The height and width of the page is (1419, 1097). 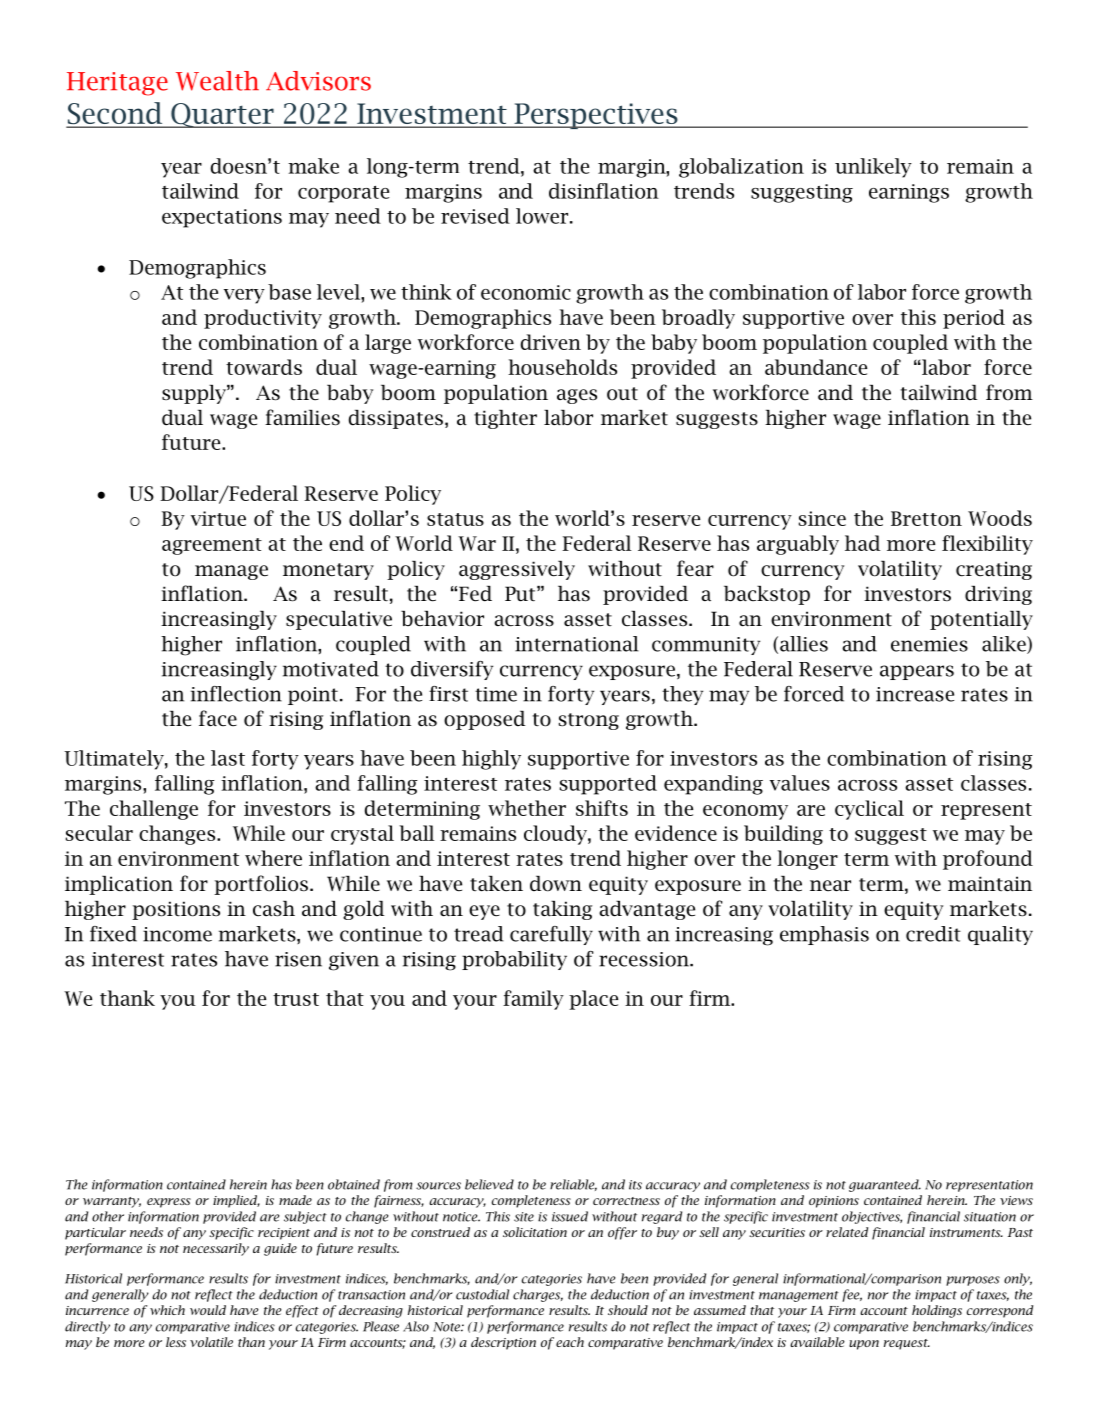 I want to click on charges, so click(x=538, y=1295).
